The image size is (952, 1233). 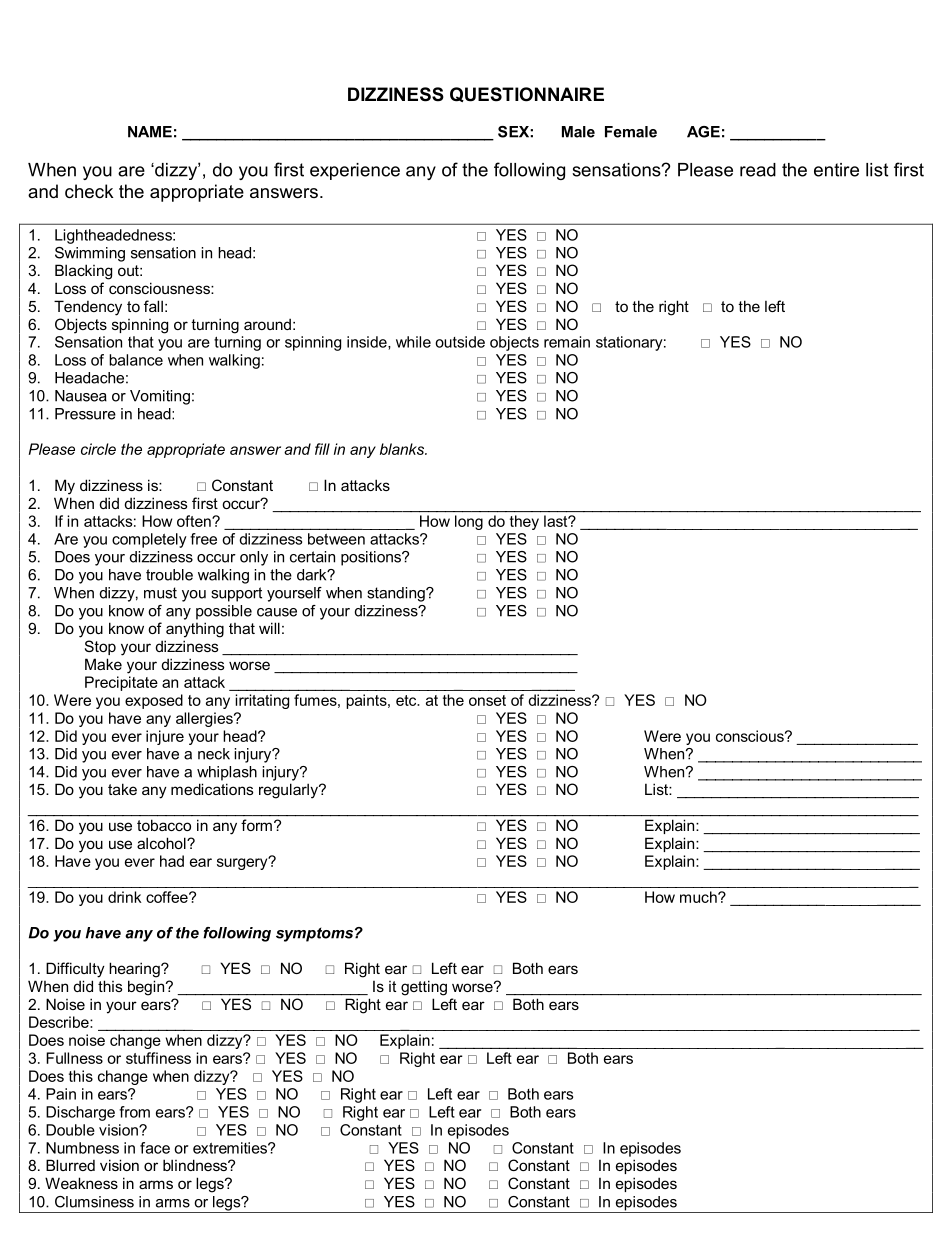 I want to click on NAME, so click(x=150, y=132).
